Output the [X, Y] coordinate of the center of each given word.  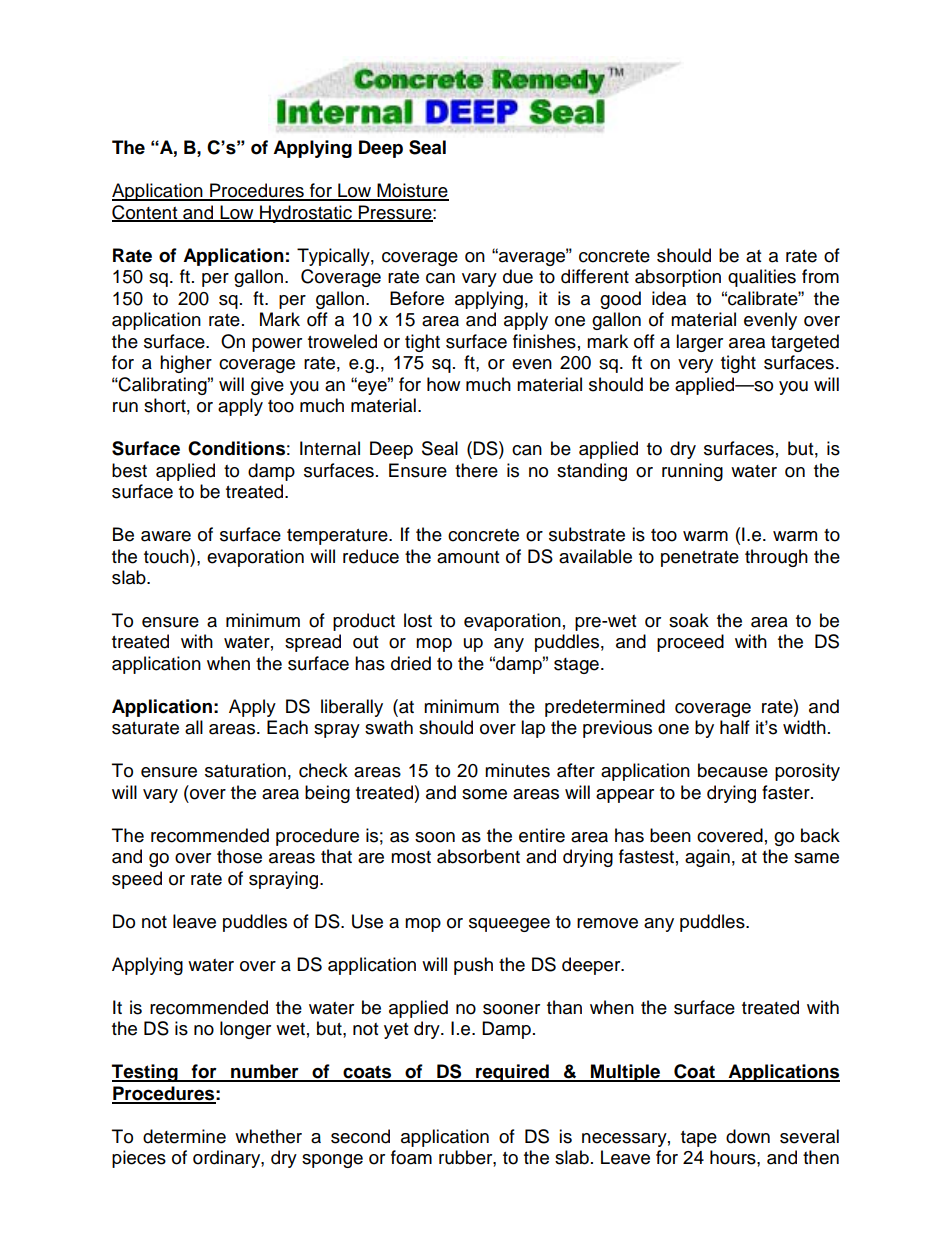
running [692, 472]
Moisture [412, 191]
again [707, 858]
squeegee [509, 925]
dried [411, 663]
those [239, 856]
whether [268, 1136]
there [476, 470]
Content [146, 213]
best [129, 470]
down [748, 1136]
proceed [690, 643]
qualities [762, 278]
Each [287, 727]
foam [411, 1157]
